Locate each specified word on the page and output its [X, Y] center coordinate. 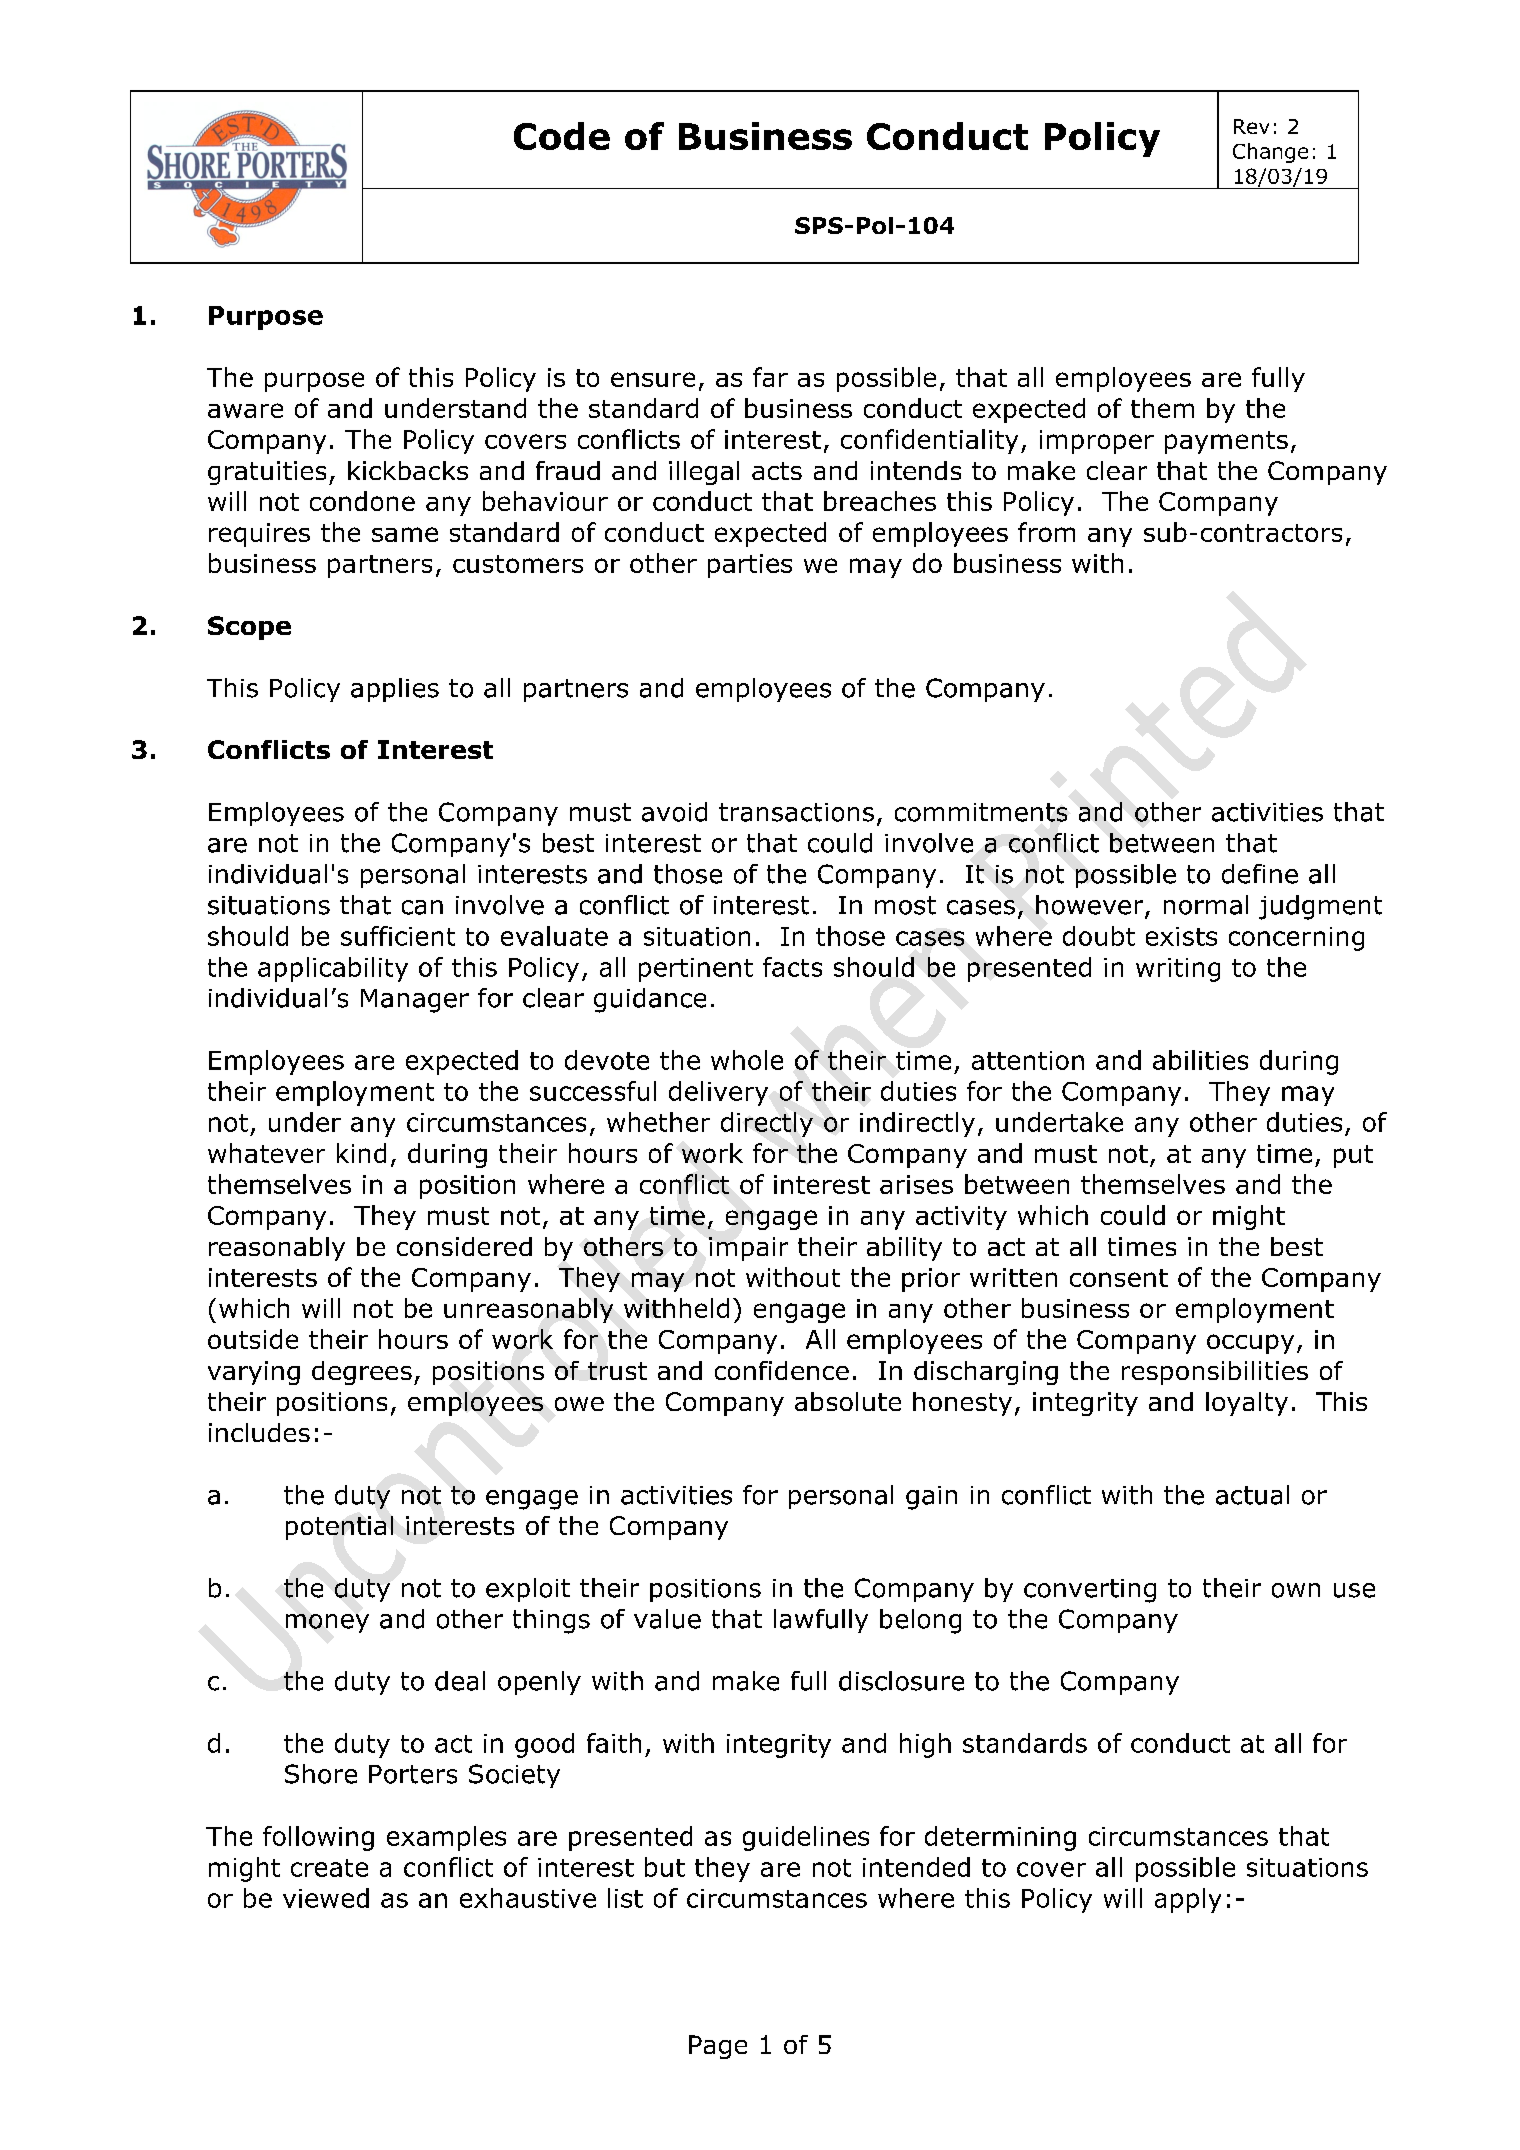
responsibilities [1215, 1373]
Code [562, 136]
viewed [326, 1898]
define [1260, 874]
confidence [782, 1370]
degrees [362, 1373]
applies [395, 690]
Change [1270, 153]
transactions [796, 812]
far [770, 377]
